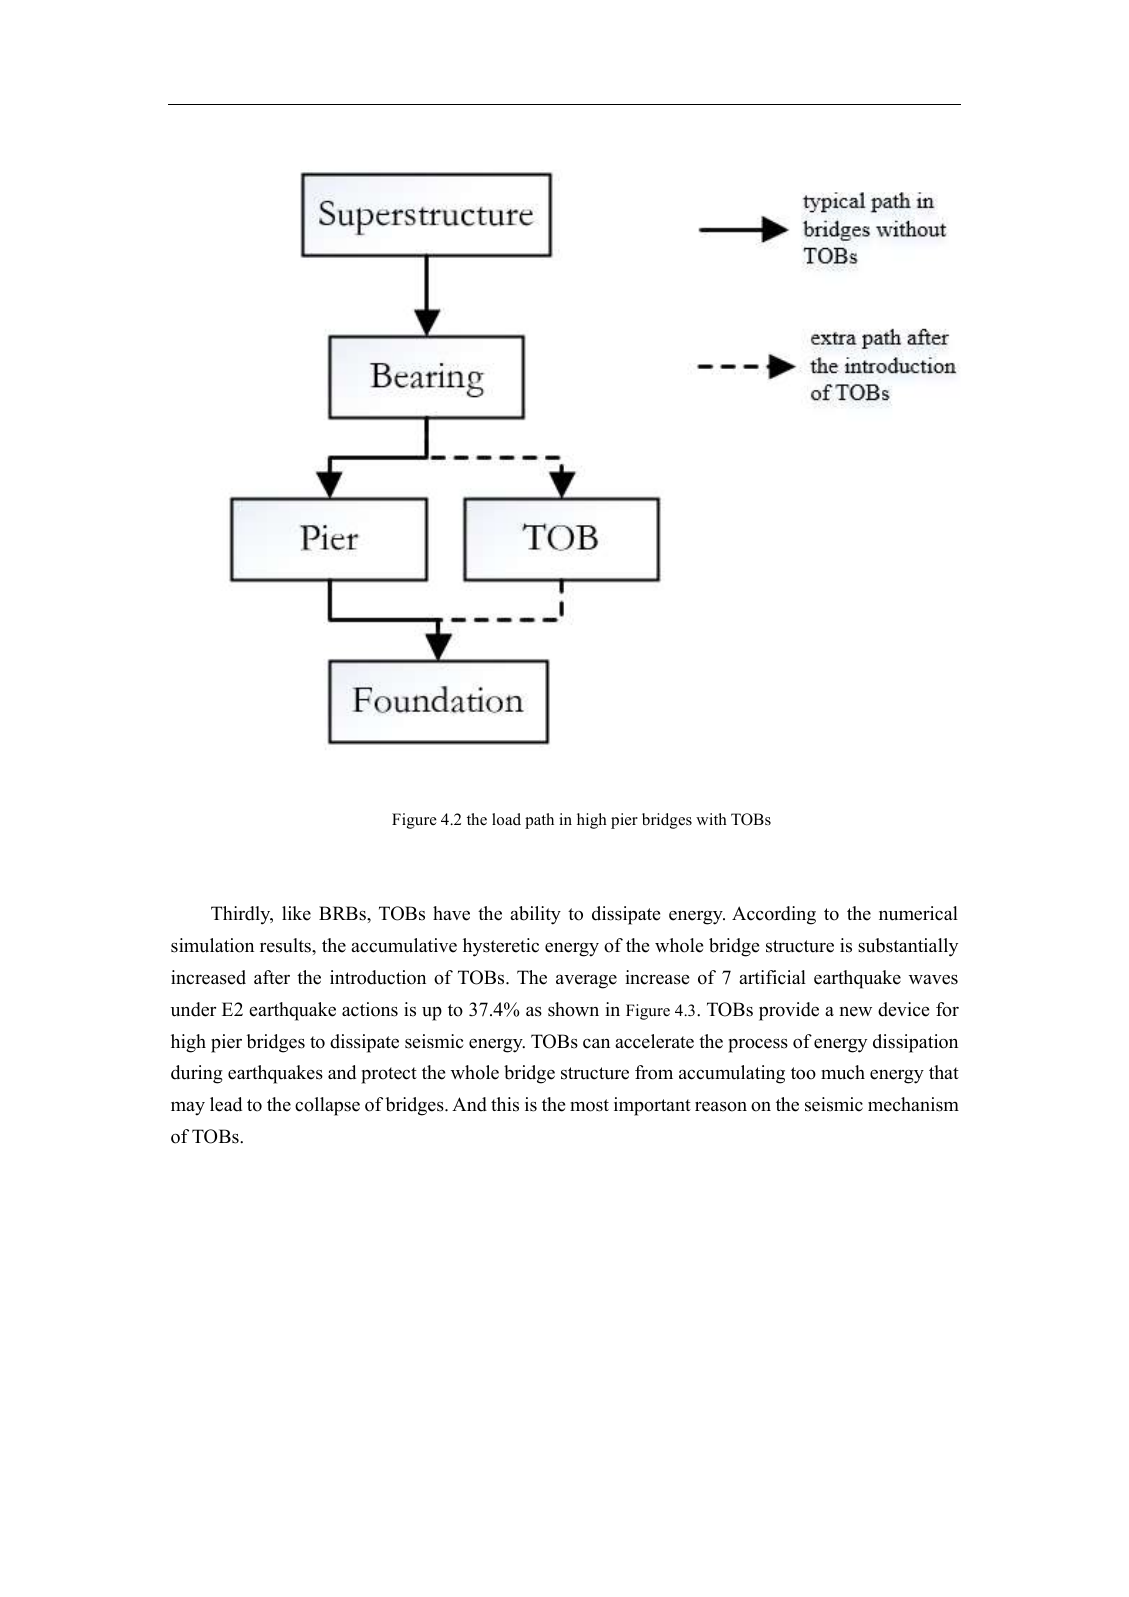 The width and height of the screenshot is (1129, 1597). Describe the element at coordinates (711, 819) in the screenshot. I see `with` at that location.
